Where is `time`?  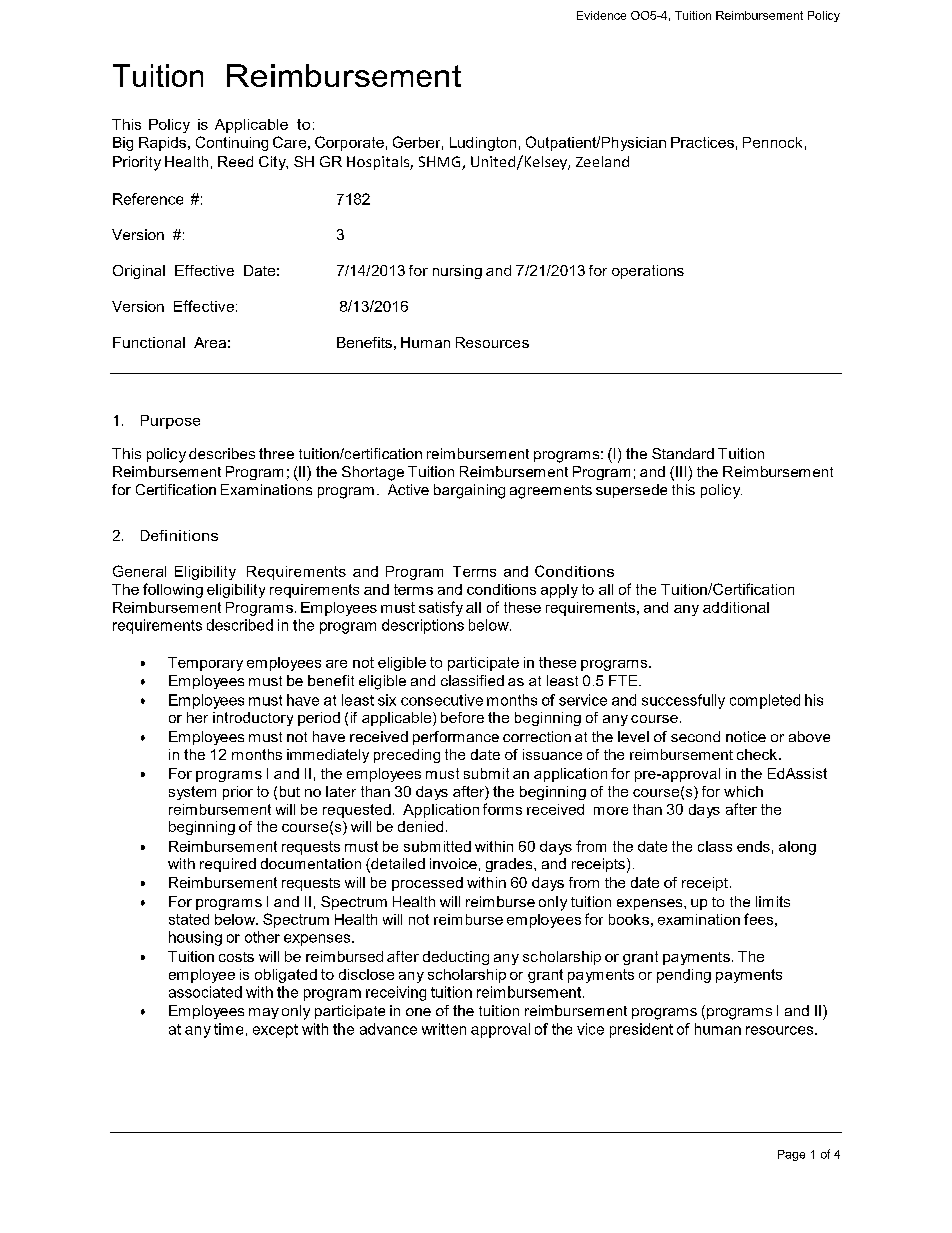
time is located at coordinates (228, 1029).
